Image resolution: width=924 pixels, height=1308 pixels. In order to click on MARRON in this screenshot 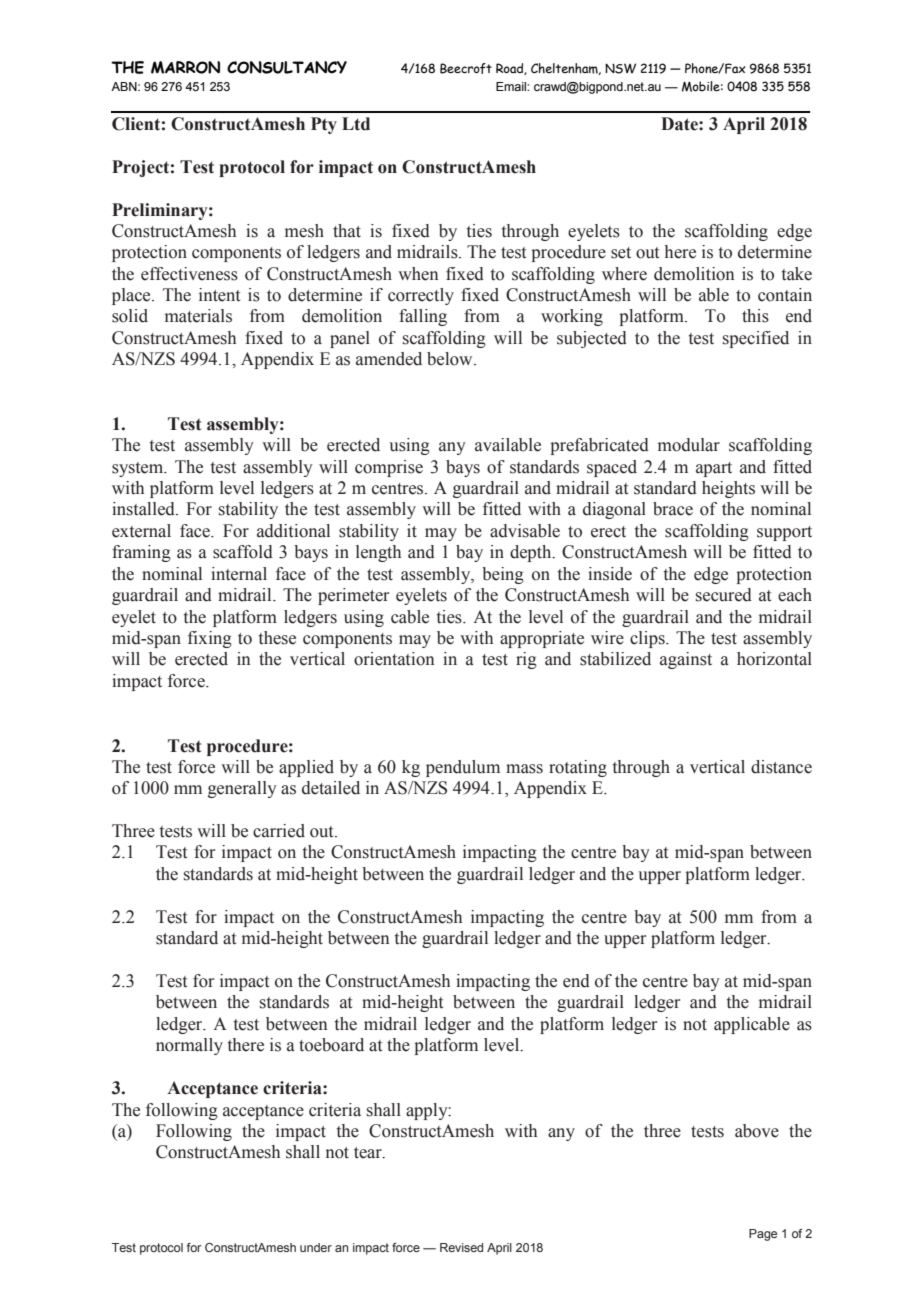, I will do `click(185, 67)`.
